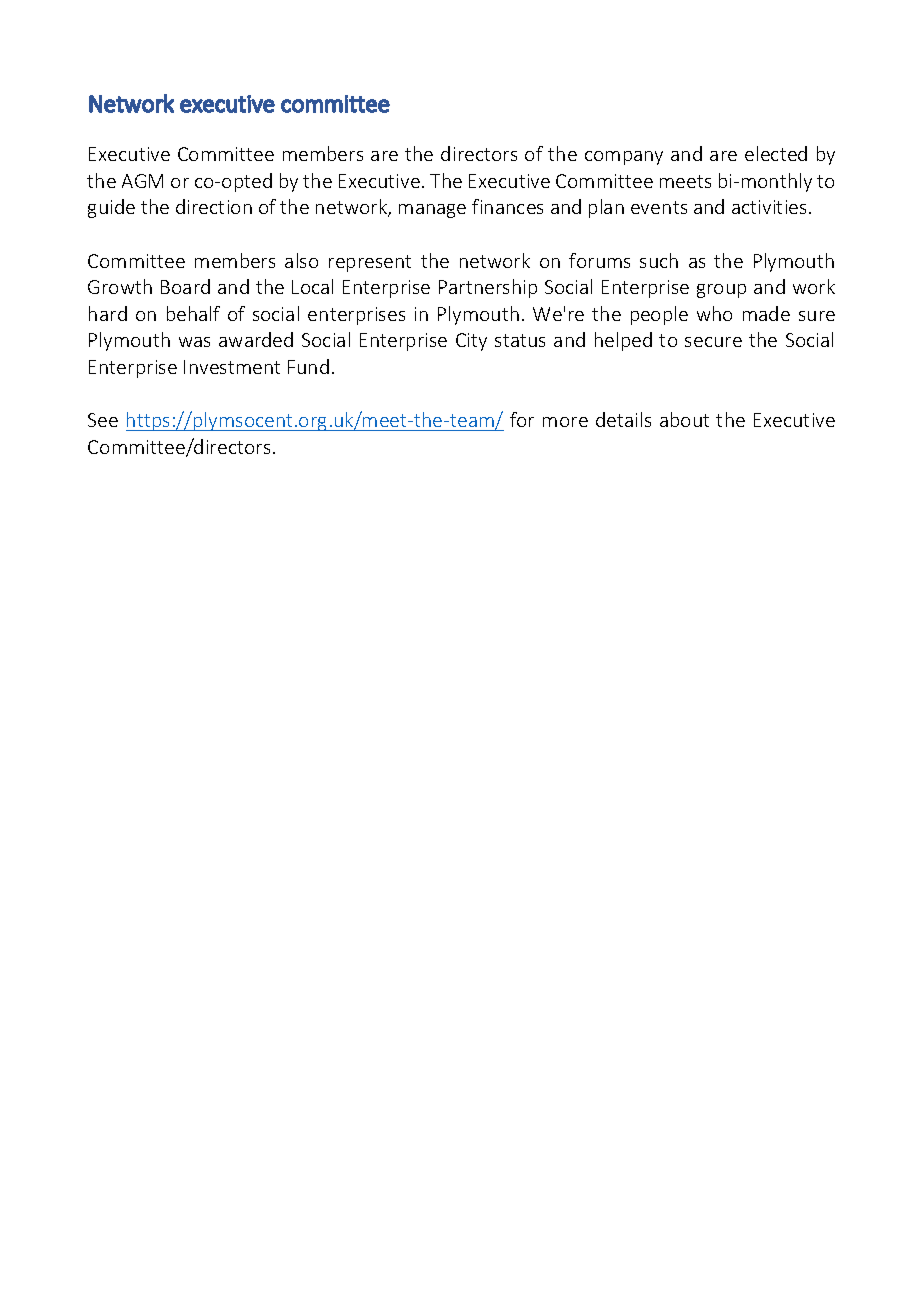  I want to click on more, so click(565, 422).
